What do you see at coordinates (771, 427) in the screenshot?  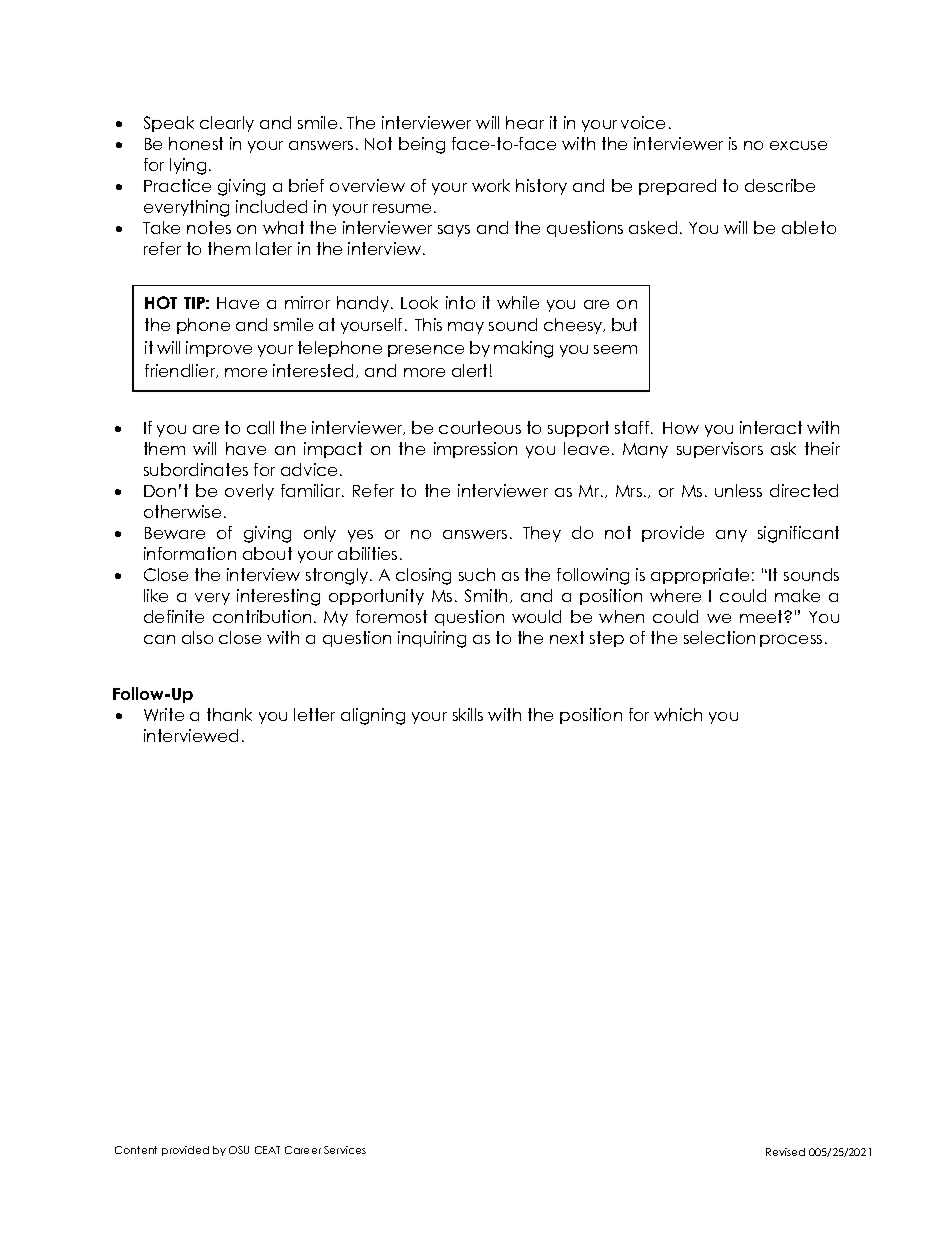 I see `interact` at bounding box center [771, 427].
